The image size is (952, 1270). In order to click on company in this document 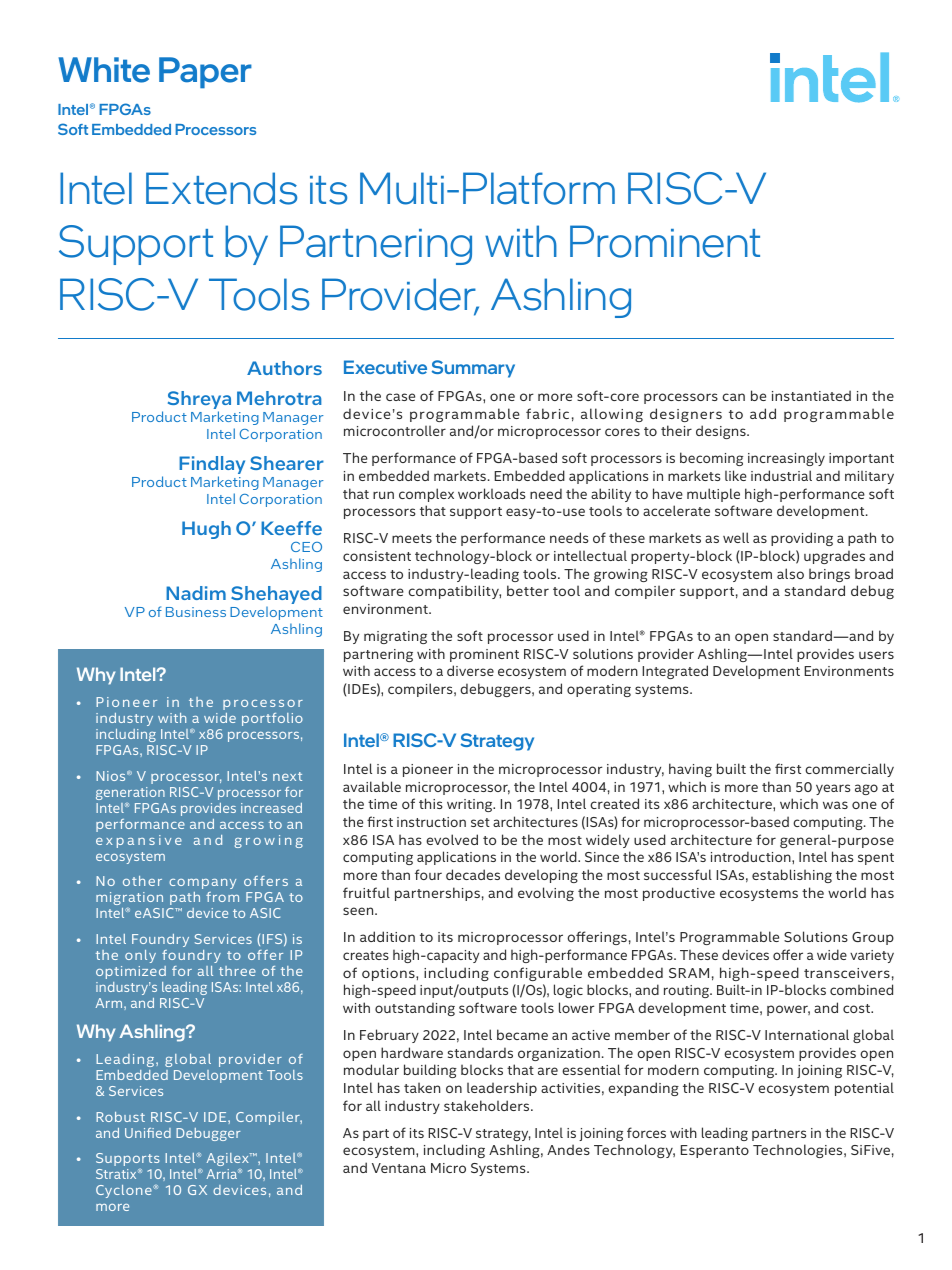, I will do `click(202, 886)`.
